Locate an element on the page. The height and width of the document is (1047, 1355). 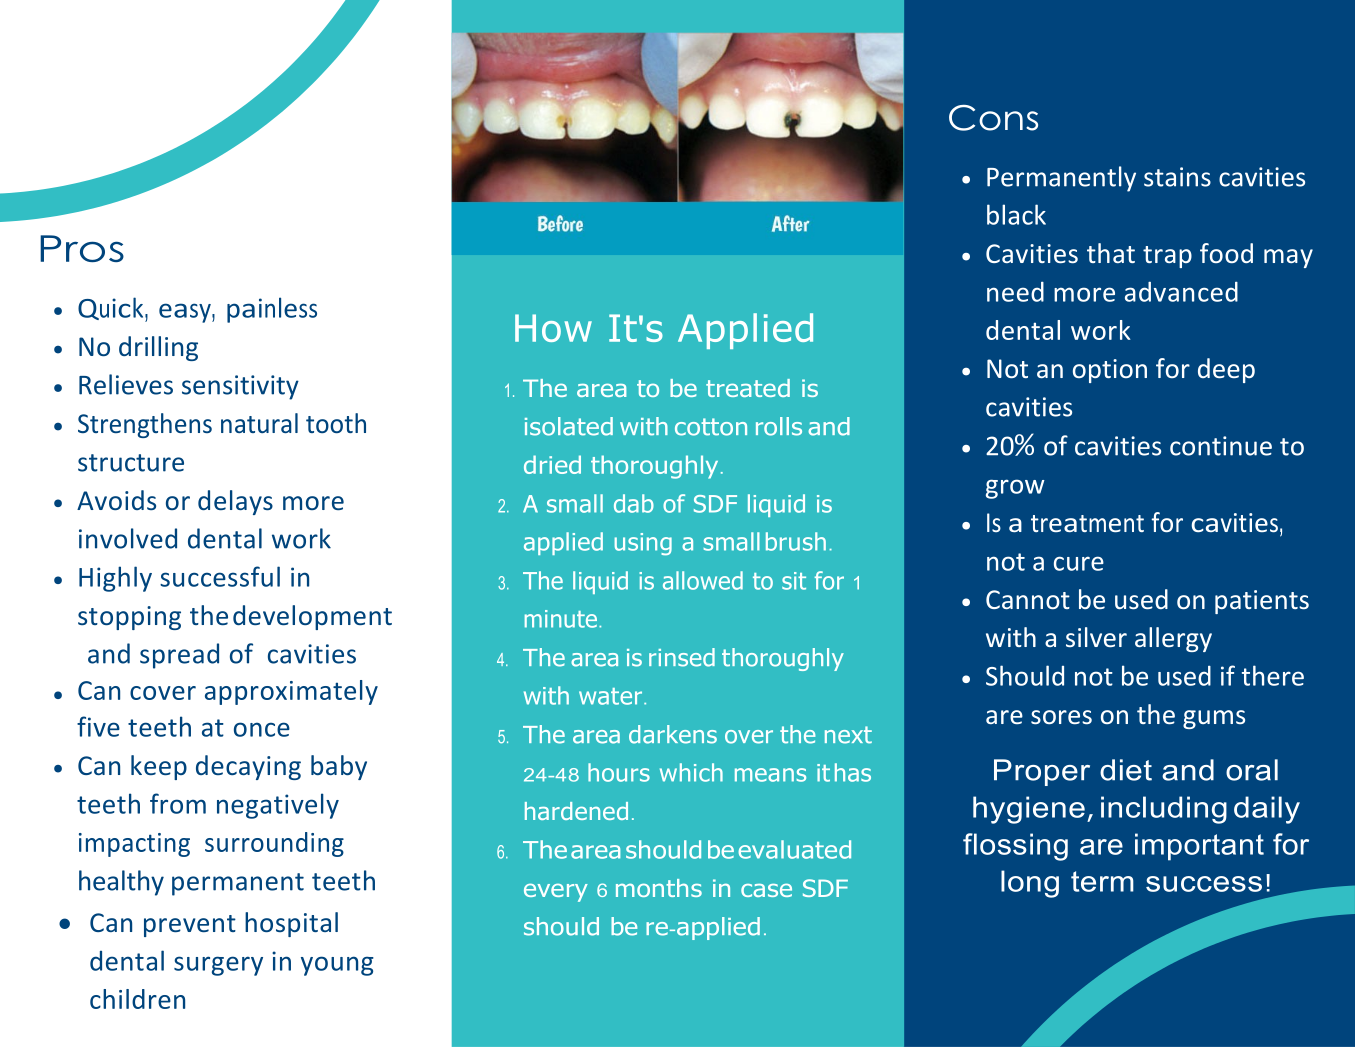
Pros is located at coordinates (82, 248).
